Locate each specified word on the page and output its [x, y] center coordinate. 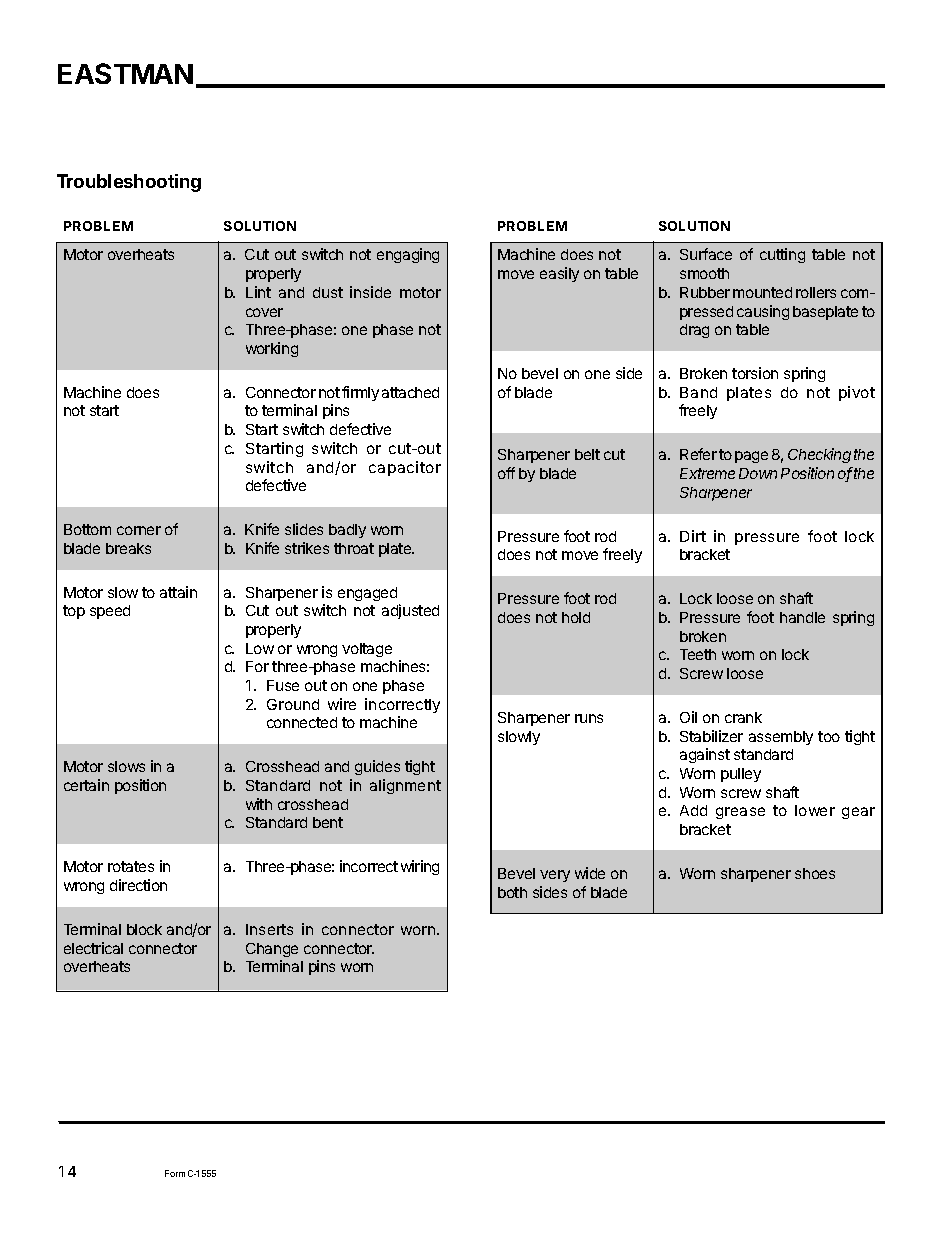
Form [175, 1173]
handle [802, 617]
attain [178, 592]
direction [138, 885]
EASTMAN [125, 73]
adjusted [410, 611]
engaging [408, 255]
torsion [755, 373]
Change [272, 950]
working [272, 349]
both [512, 892]
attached [410, 392]
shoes [815, 873]
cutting [782, 255]
